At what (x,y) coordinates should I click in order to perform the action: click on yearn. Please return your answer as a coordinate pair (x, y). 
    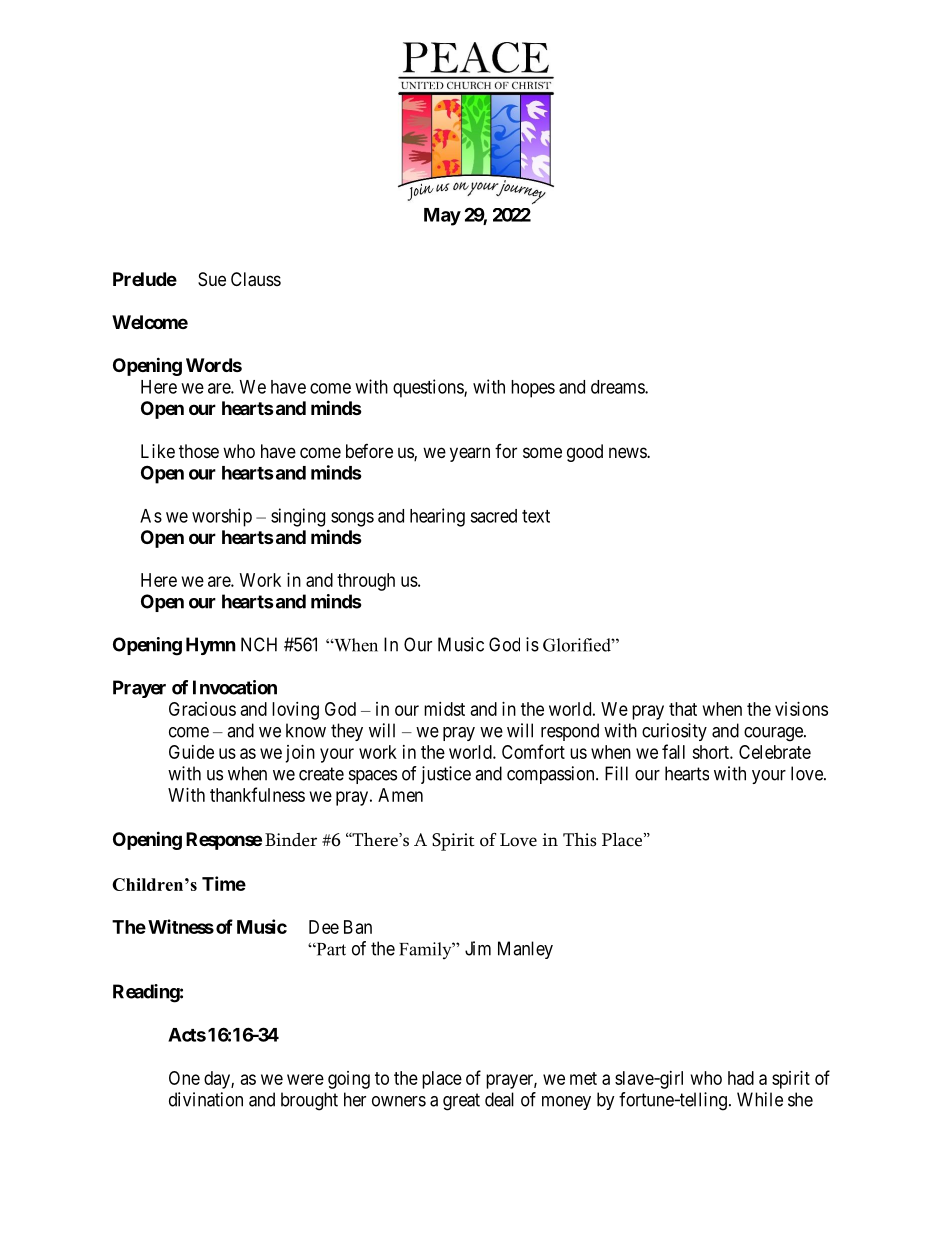
    Looking at the image, I should click on (470, 454).
